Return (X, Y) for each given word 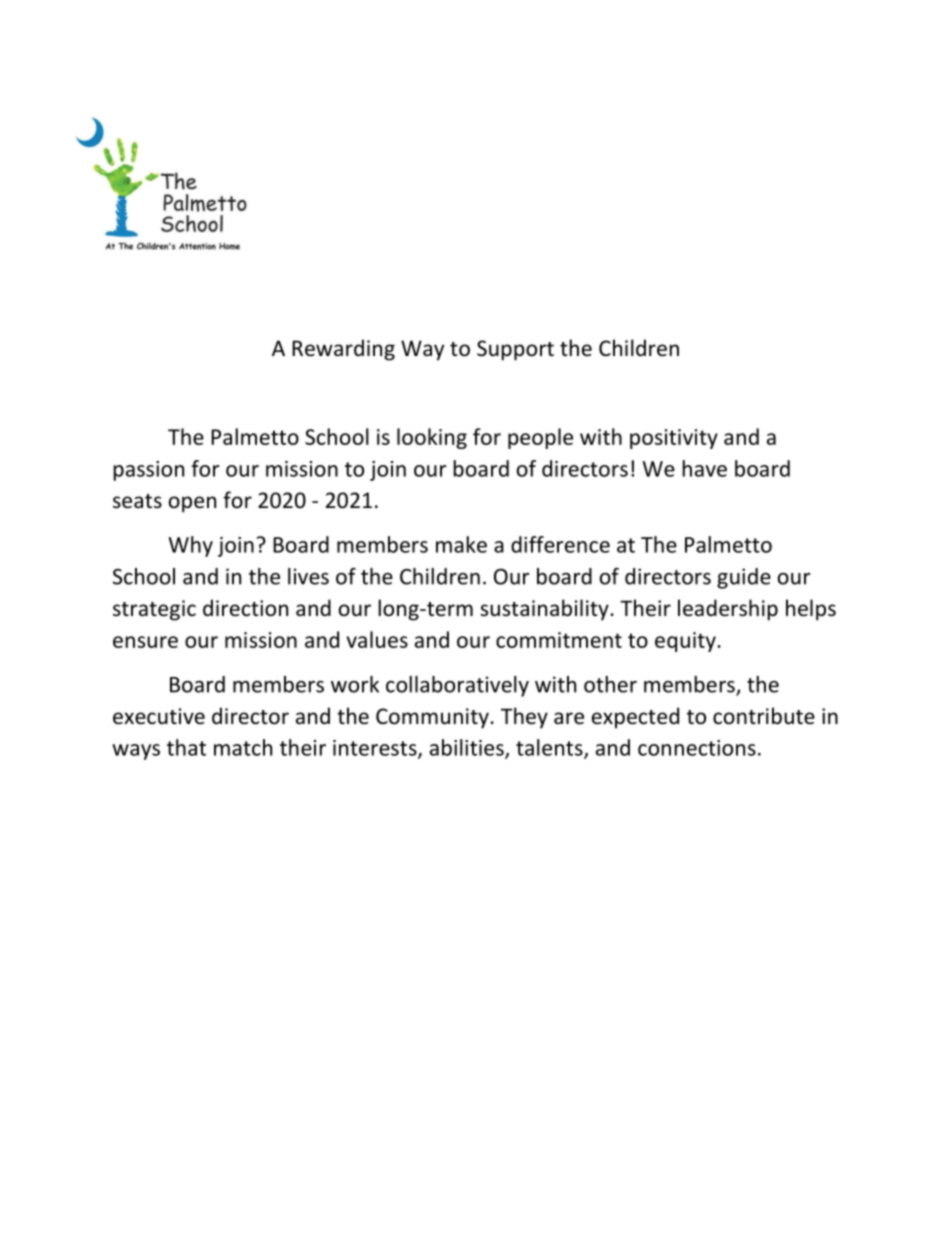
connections (697, 748)
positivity (674, 439)
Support (515, 350)
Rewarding (343, 350)
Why (191, 546)
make (461, 544)
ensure (145, 642)
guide (744, 578)
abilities (468, 748)
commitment (559, 640)
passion (148, 471)
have (704, 468)
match (243, 747)
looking (432, 438)
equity (686, 642)
